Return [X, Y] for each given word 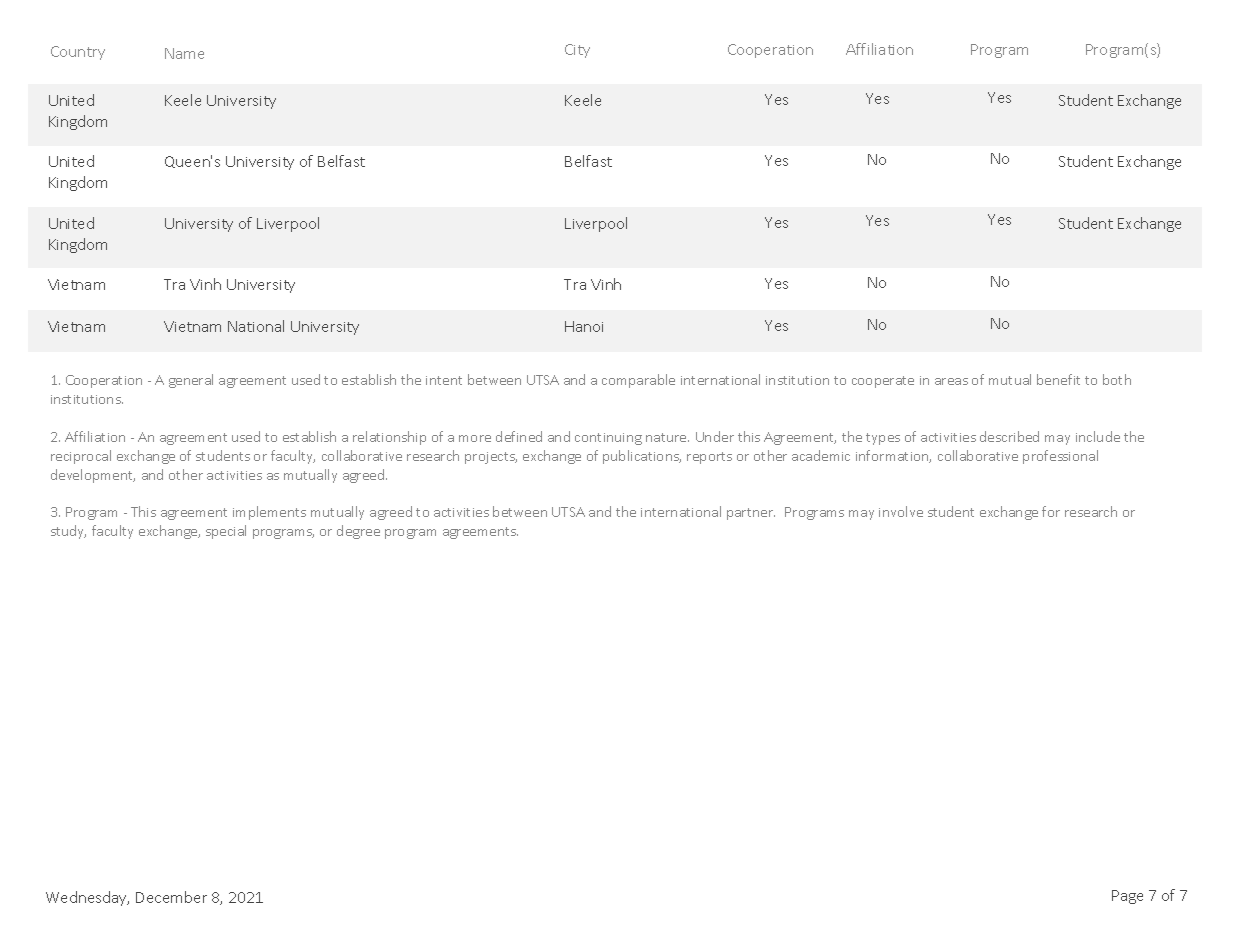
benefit [1058, 379]
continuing [608, 439]
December [171, 897]
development [93, 476]
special [226, 532]
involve [901, 511]
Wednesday [87, 898]
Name [184, 53]
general [191, 381]
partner [751, 514]
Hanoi [584, 326]
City [577, 51]
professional [1060, 457]
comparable [638, 381]
